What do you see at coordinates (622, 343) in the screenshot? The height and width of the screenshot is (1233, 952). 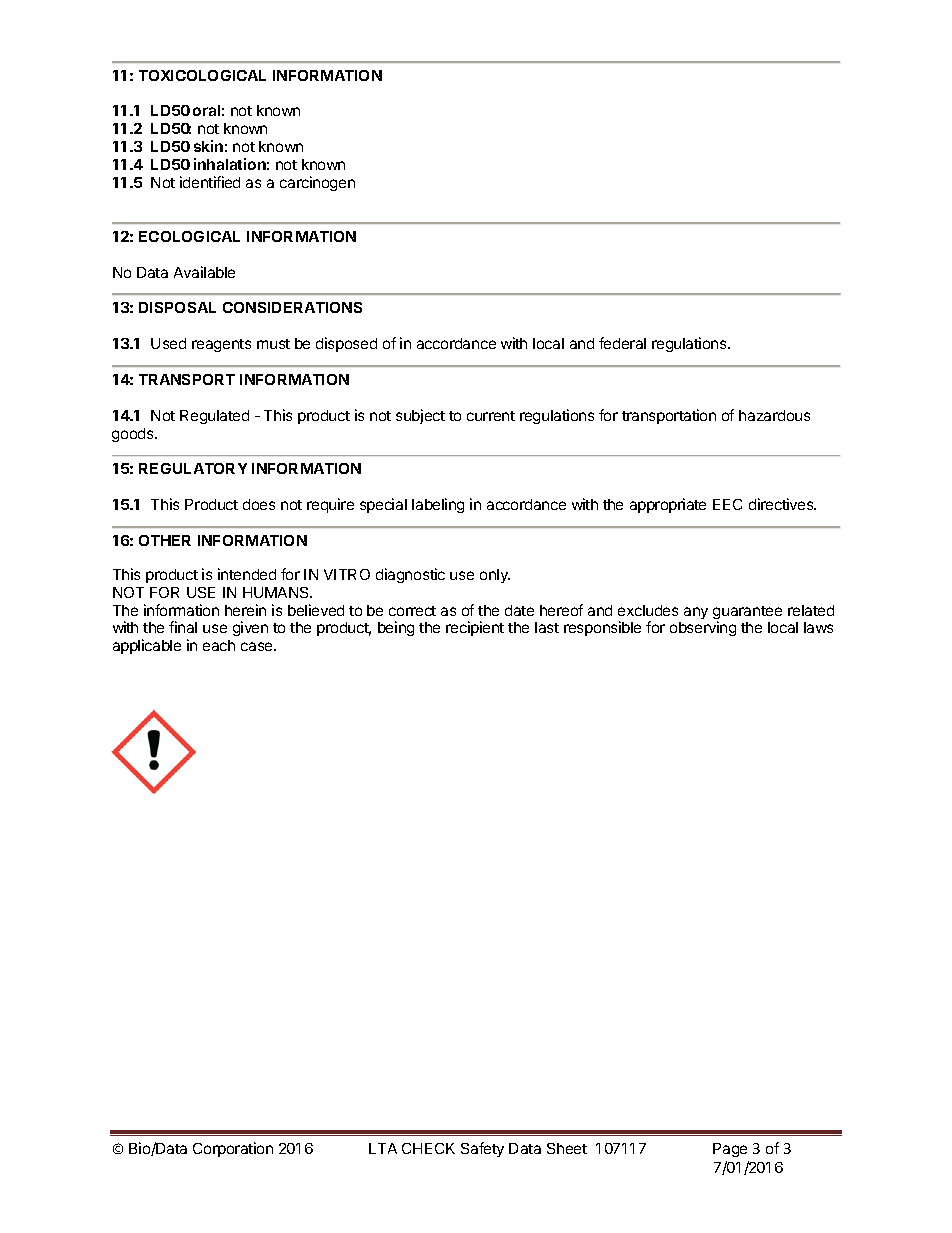 I see `federal` at bounding box center [622, 343].
